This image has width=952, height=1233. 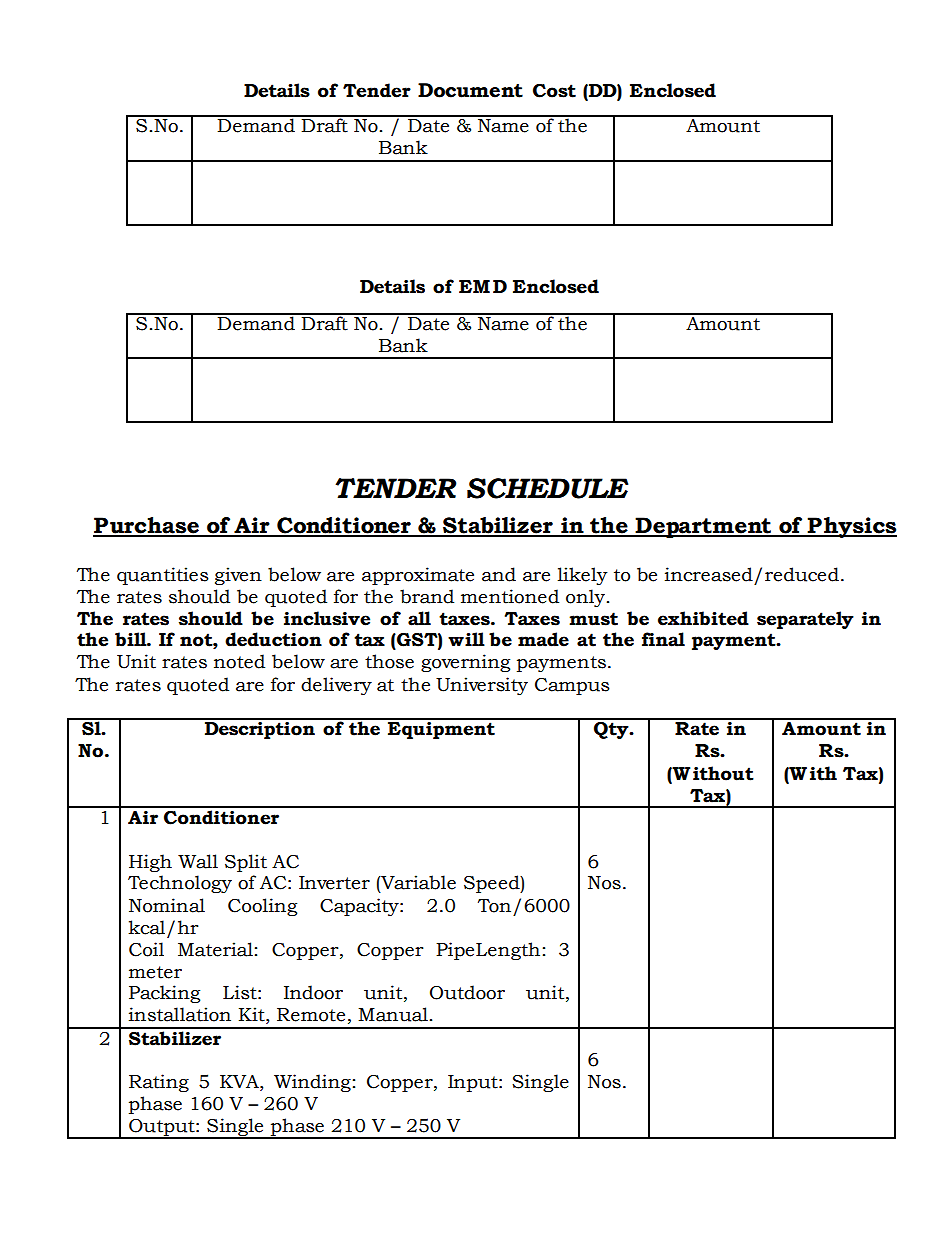 What do you see at coordinates (393, 1014) in the image?
I see `Manual` at bounding box center [393, 1014].
